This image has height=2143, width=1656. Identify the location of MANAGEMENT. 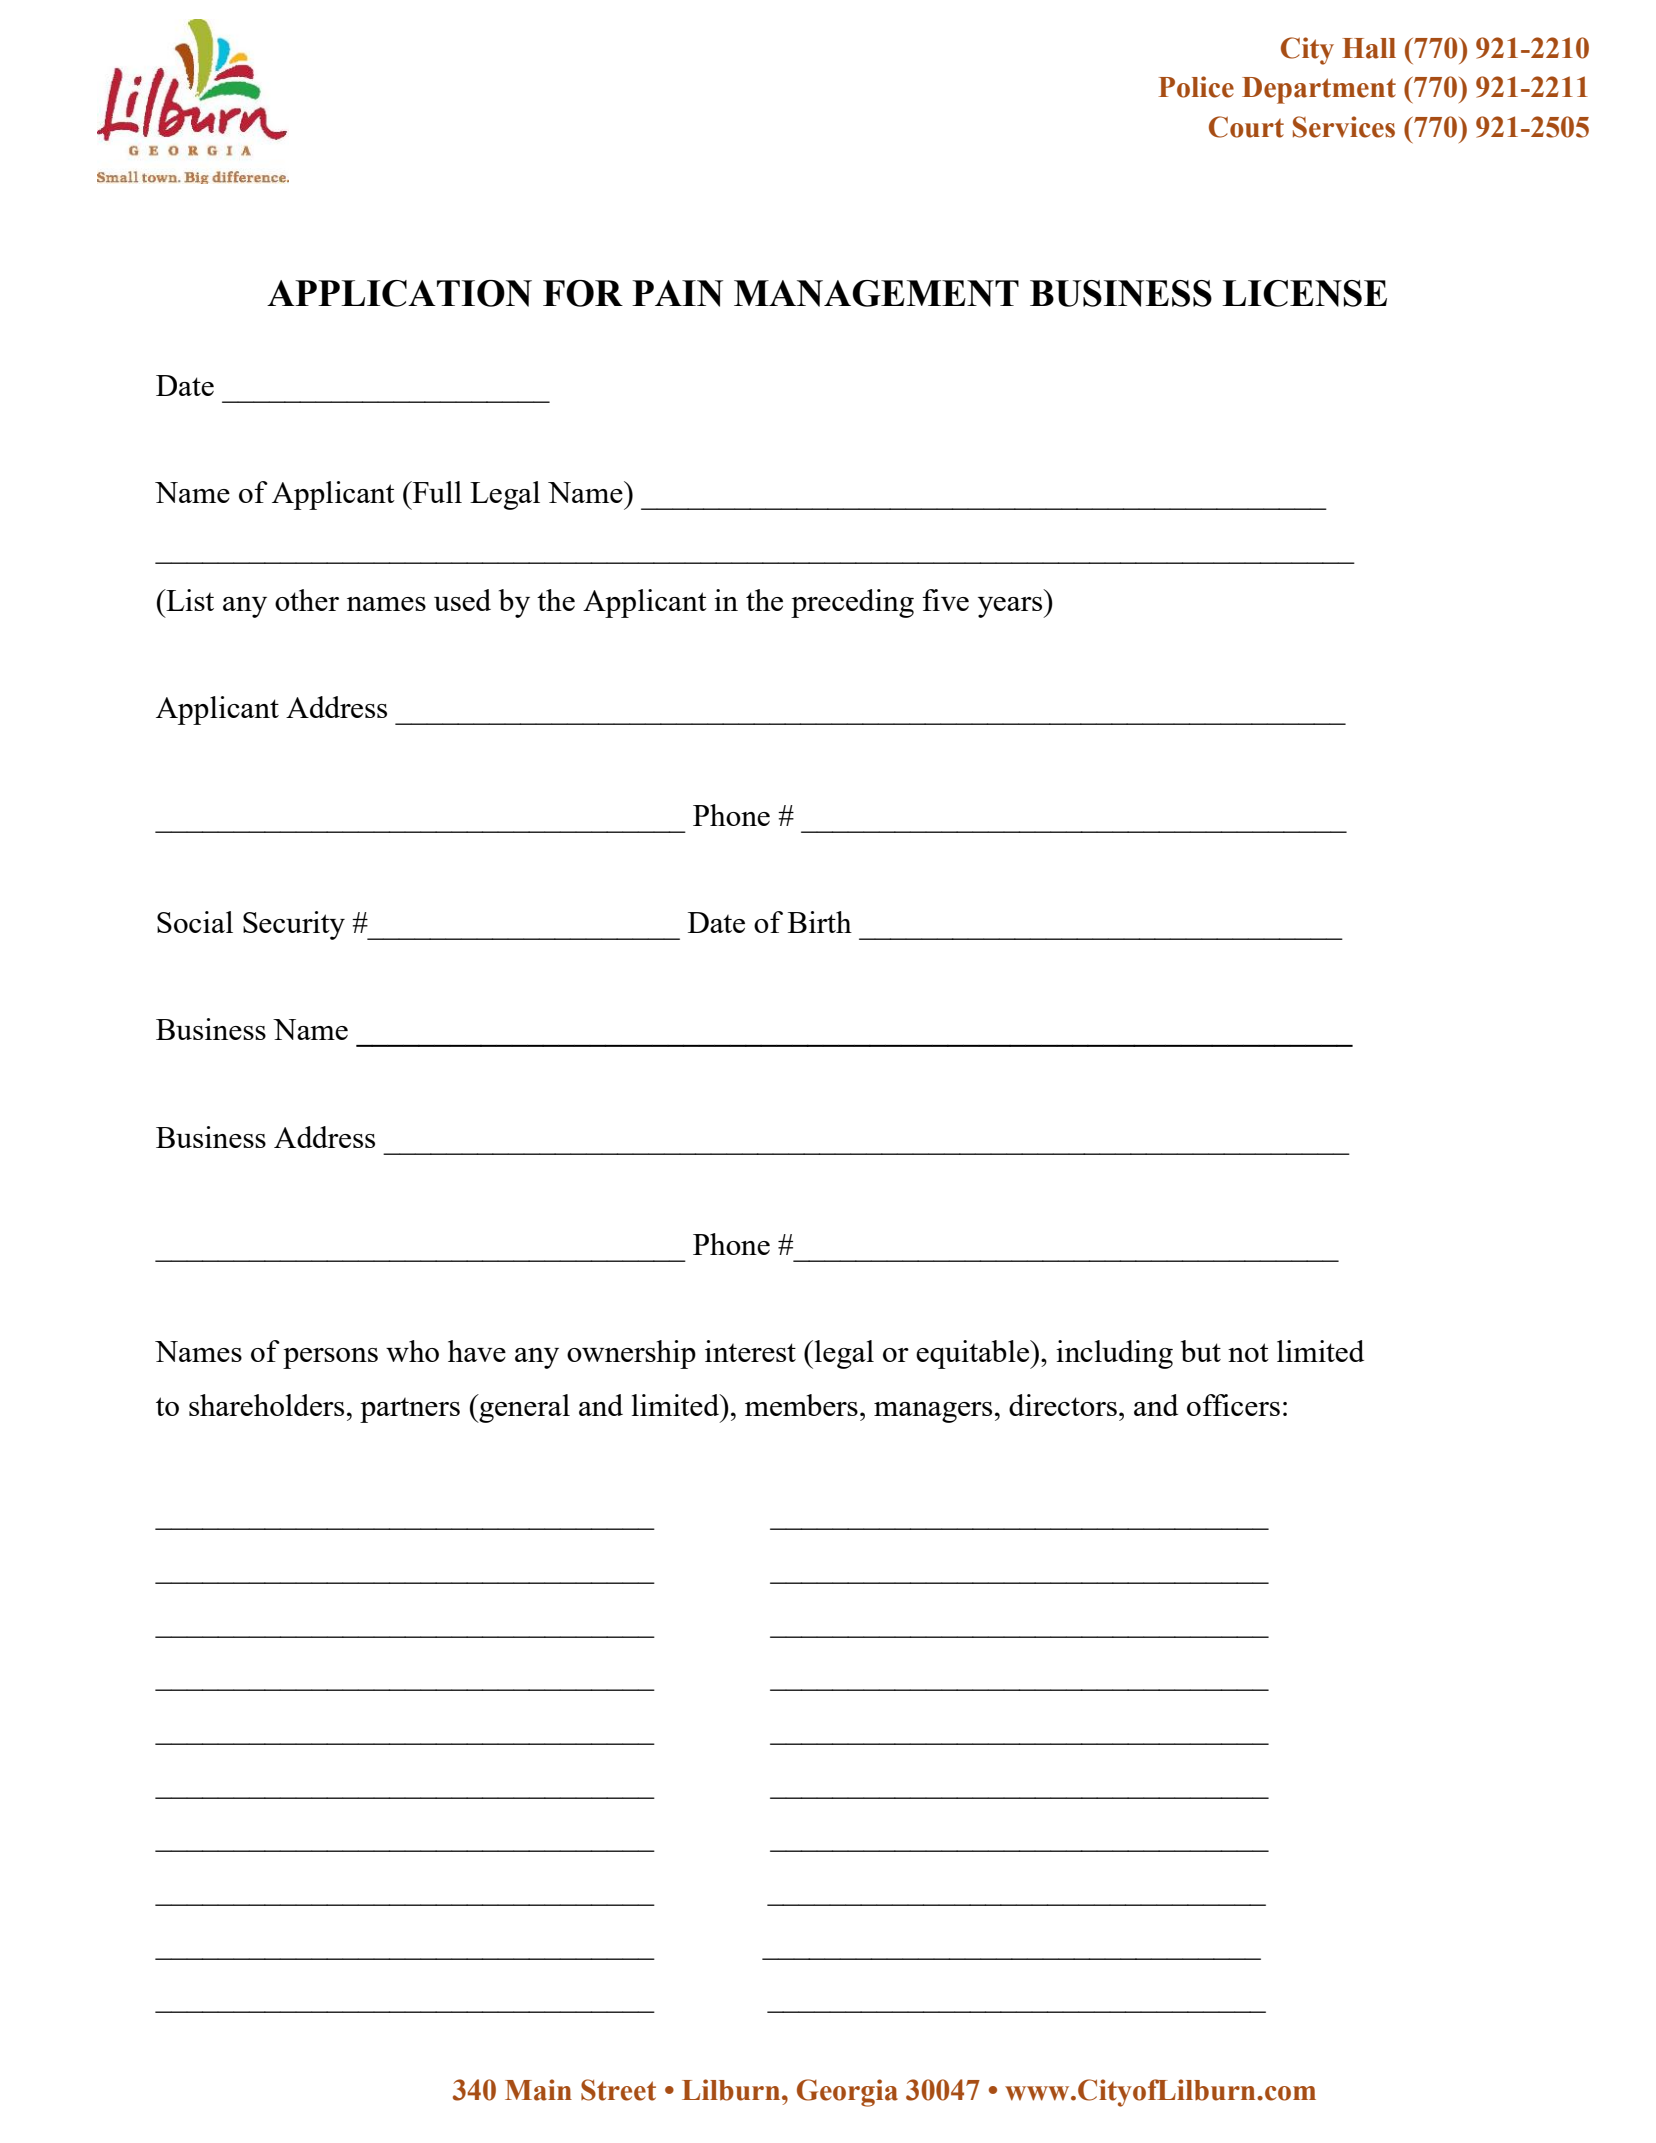
(876, 293).
